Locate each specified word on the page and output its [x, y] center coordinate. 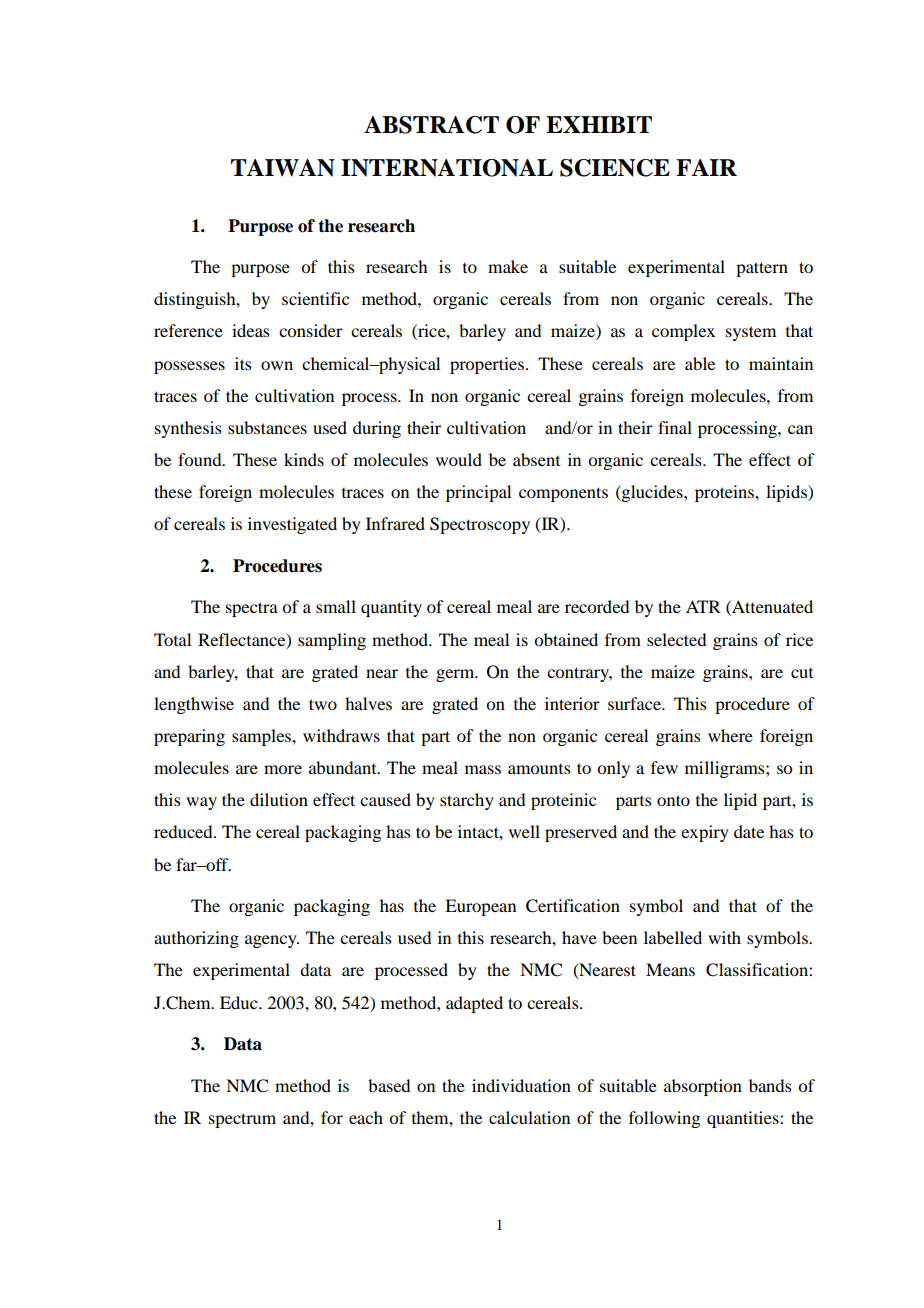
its [243, 363]
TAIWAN [283, 168]
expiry [705, 833]
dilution [279, 799]
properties [487, 365]
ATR [703, 606]
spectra [252, 609]
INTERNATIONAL [447, 168]
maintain [781, 363]
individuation [521, 1085]
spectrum [242, 1120]
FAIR [706, 167]
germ [456, 675]
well [524, 831]
